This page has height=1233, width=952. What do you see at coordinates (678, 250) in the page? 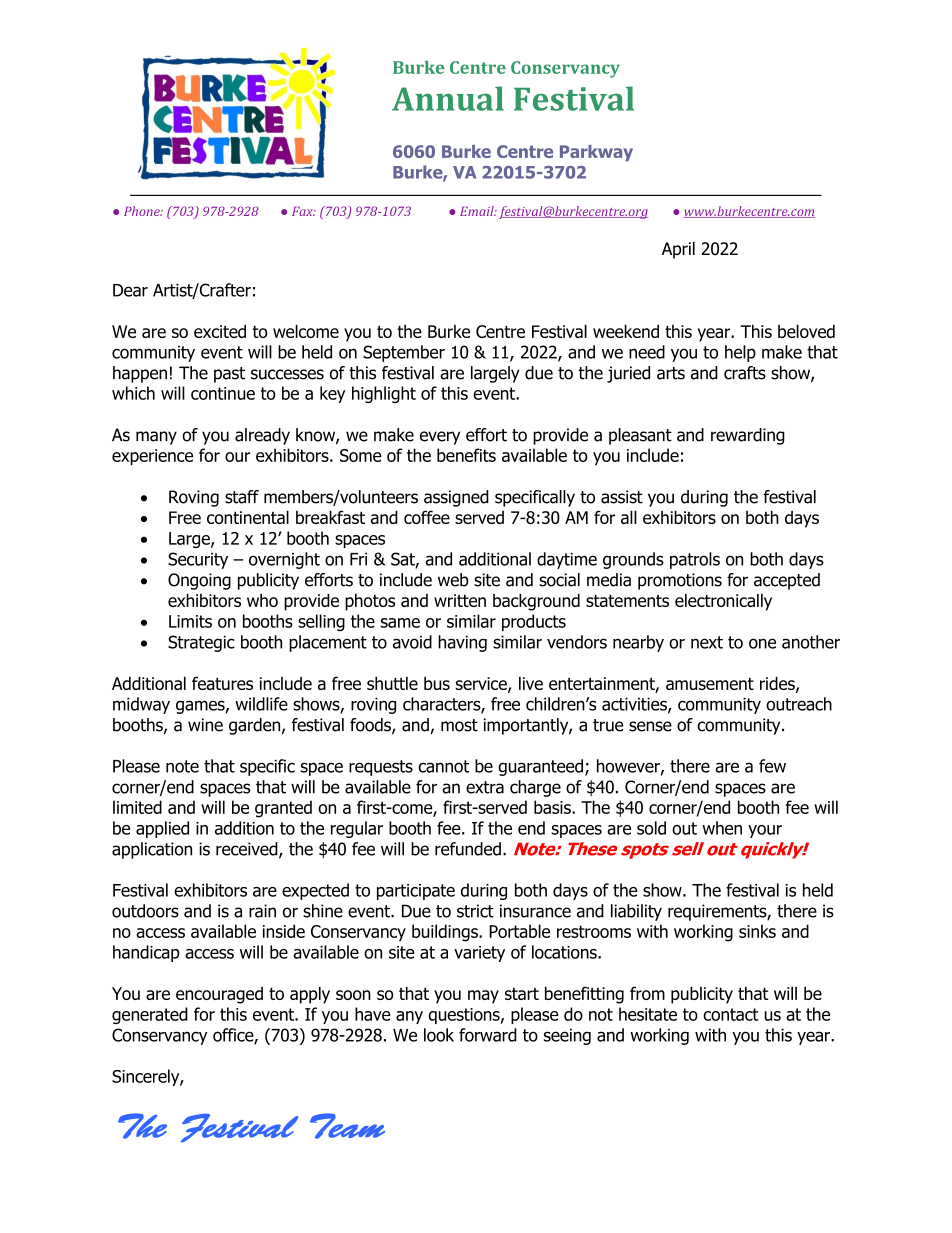
I see `April` at bounding box center [678, 250].
